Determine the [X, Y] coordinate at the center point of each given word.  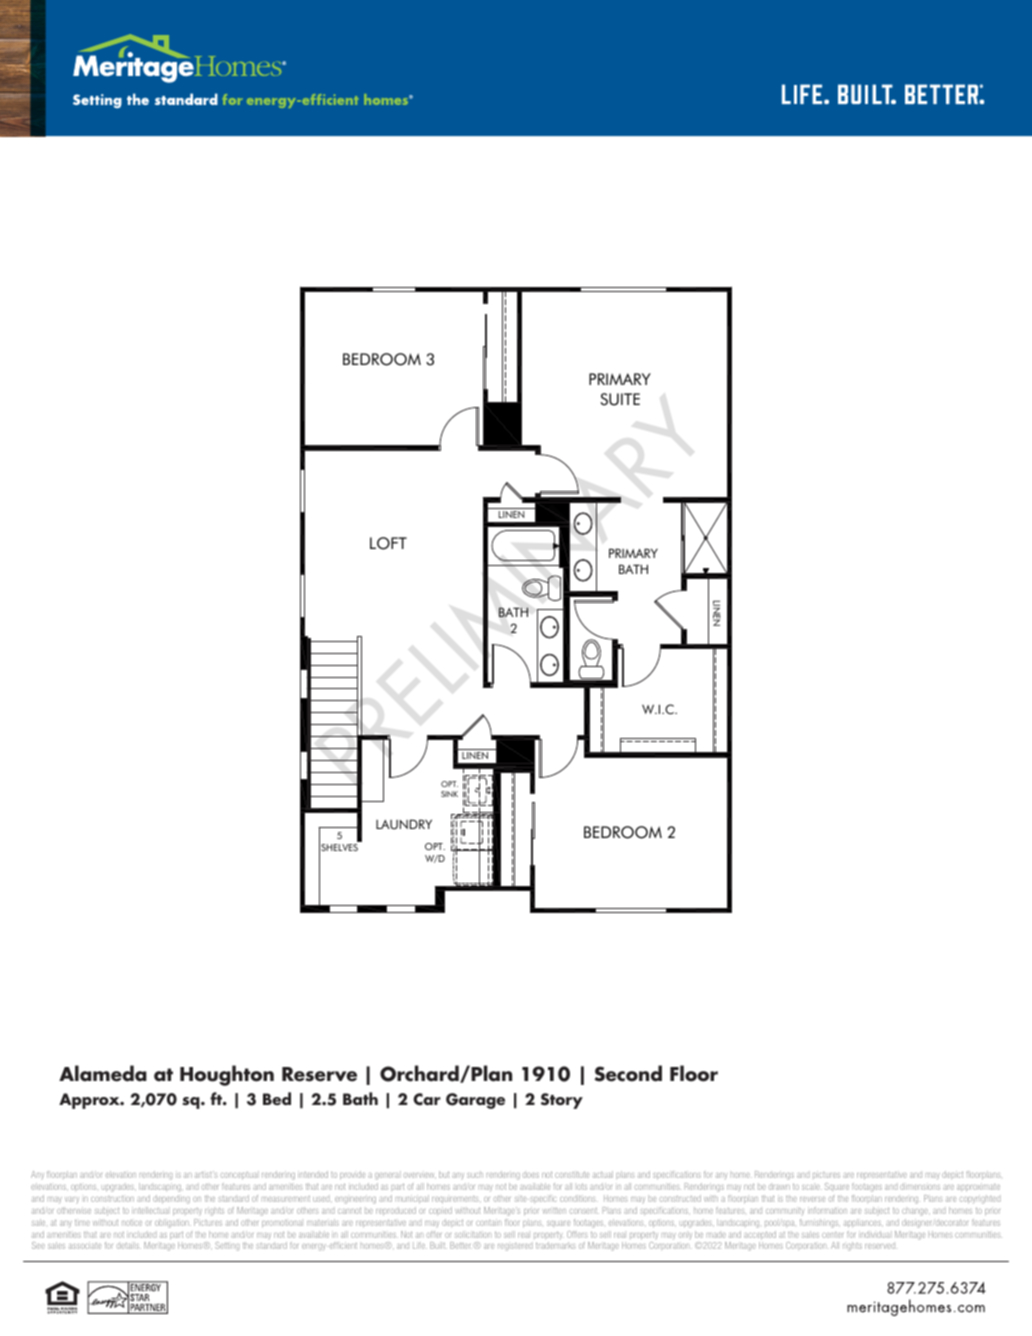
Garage [475, 1101]
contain [487, 1222]
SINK [449, 794]
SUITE [620, 399]
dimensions [920, 1186]
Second [628, 1073]
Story [562, 1101]
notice [132, 1223]
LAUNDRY [404, 824]
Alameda [103, 1073]
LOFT [388, 543]
